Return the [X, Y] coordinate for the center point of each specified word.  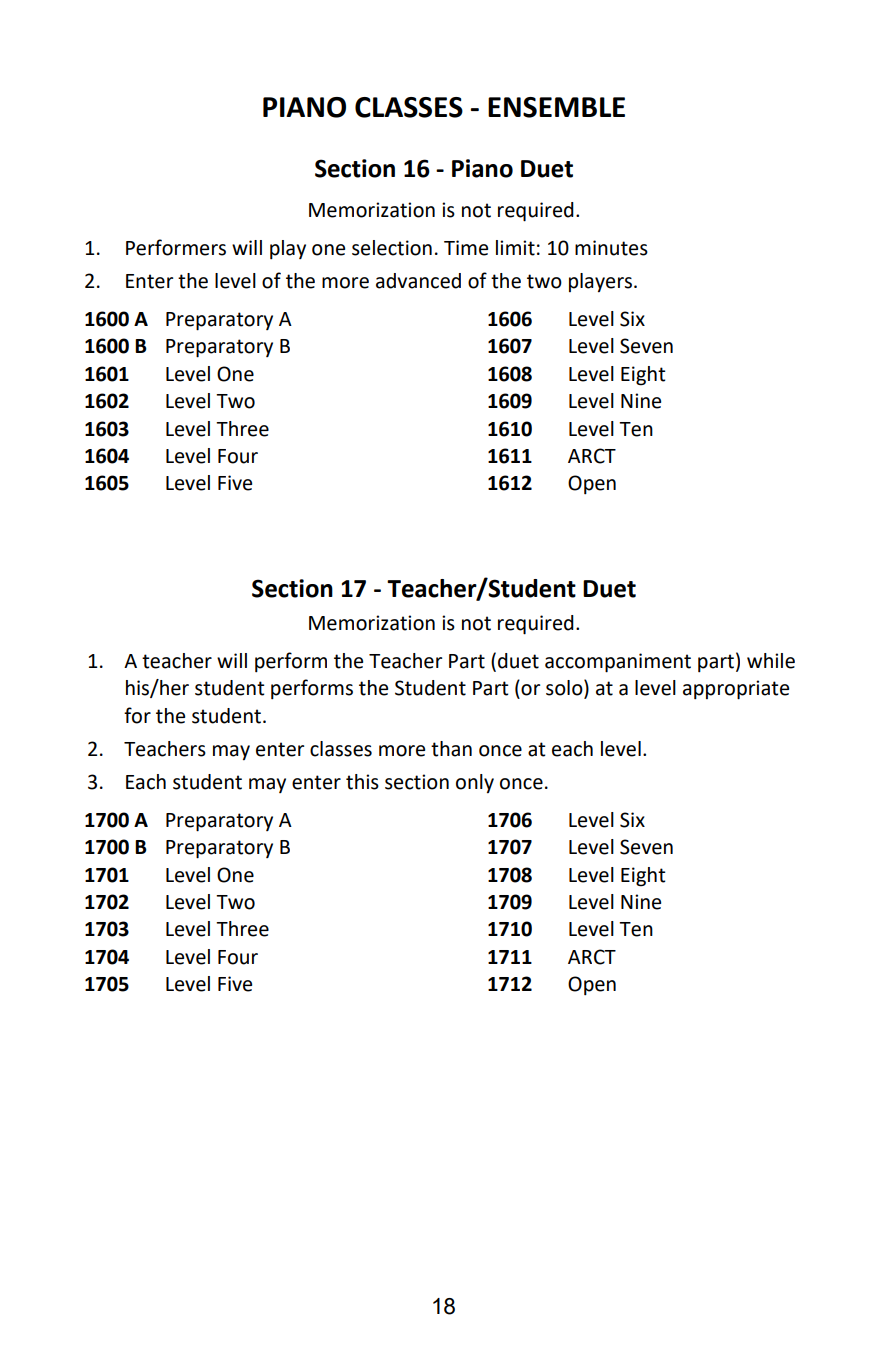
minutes [611, 248]
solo [565, 688]
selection [392, 248]
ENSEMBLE [556, 107]
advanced [418, 281]
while [771, 661]
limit [515, 248]
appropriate [736, 690]
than [451, 749]
